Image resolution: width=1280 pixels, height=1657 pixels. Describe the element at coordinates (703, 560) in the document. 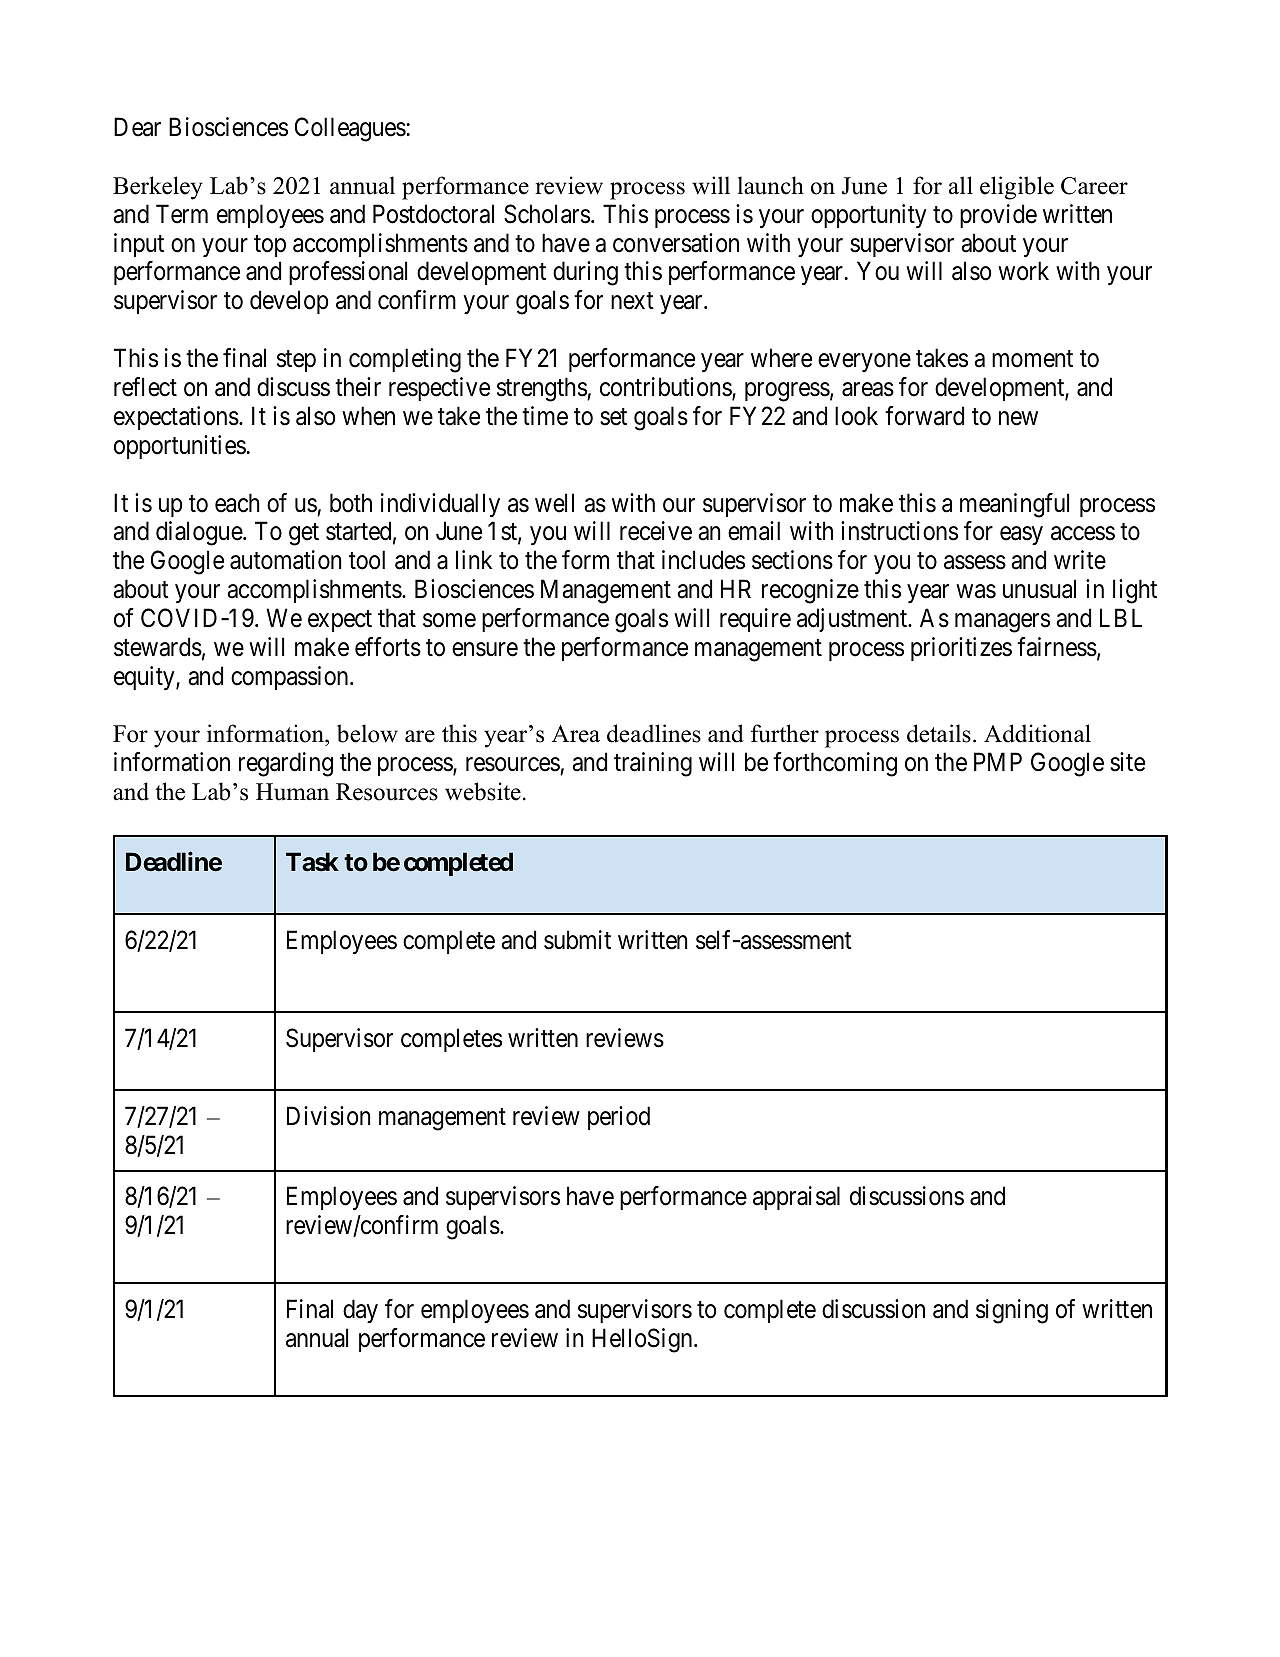

I see `includes` at that location.
